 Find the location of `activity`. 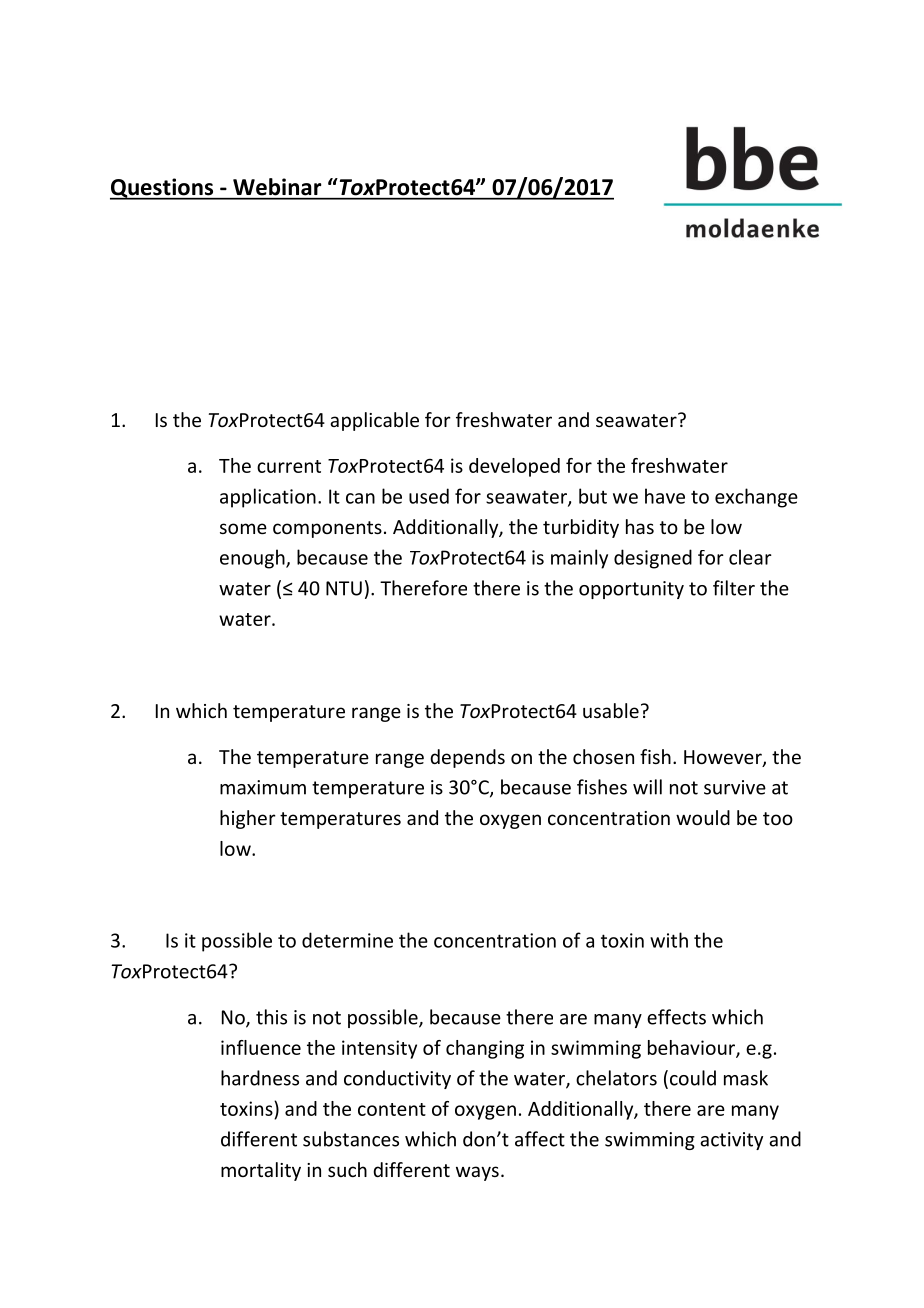

activity is located at coordinates (731, 1141).
